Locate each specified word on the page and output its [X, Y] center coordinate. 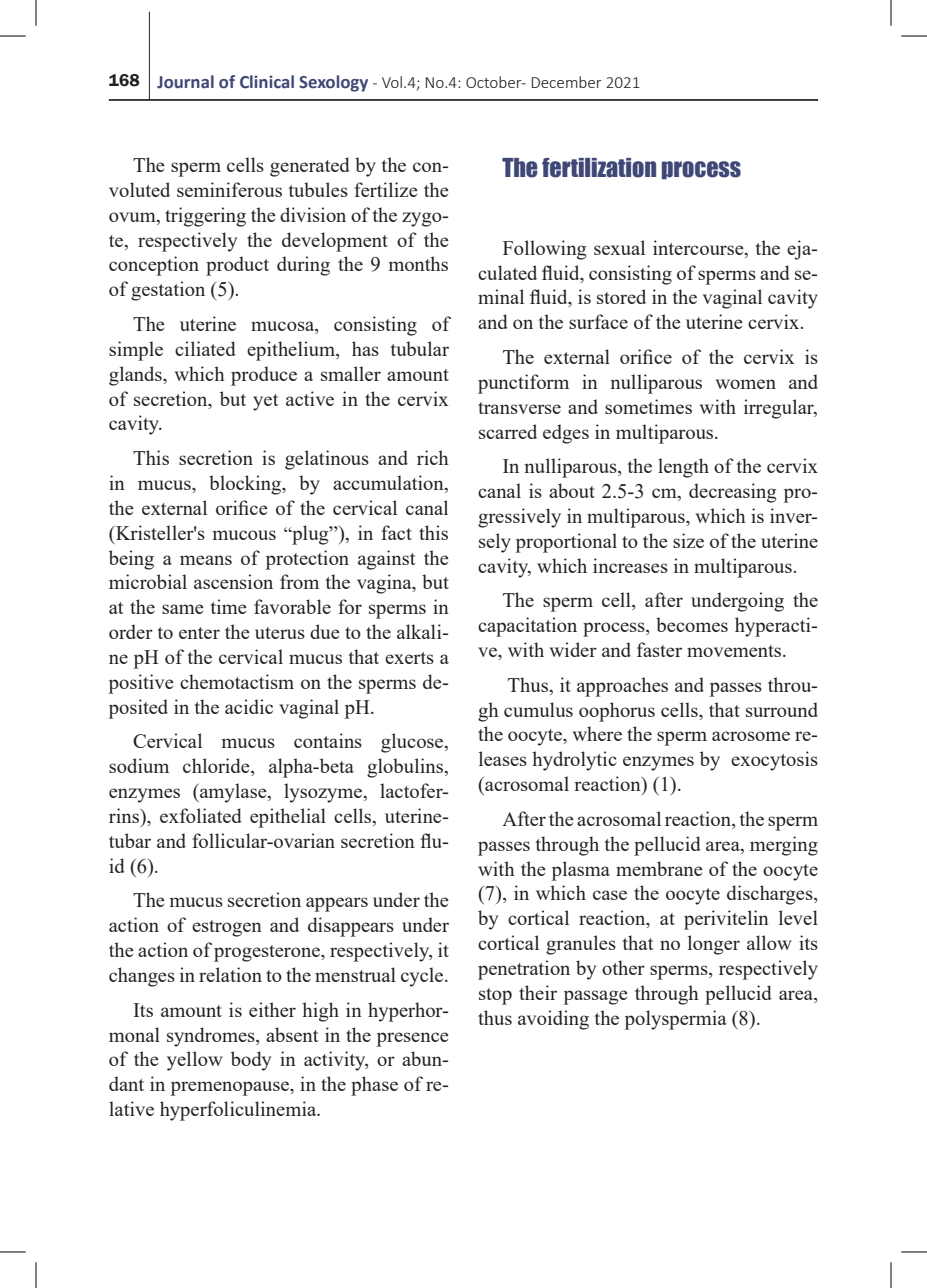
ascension [233, 581]
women [746, 384]
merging [784, 846]
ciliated [205, 348]
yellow [195, 1061]
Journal [185, 82]
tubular [420, 348]
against [387, 560]
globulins [406, 768]
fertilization [599, 168]
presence [413, 1039]
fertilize [386, 189]
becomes [692, 624]
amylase [233, 793]
